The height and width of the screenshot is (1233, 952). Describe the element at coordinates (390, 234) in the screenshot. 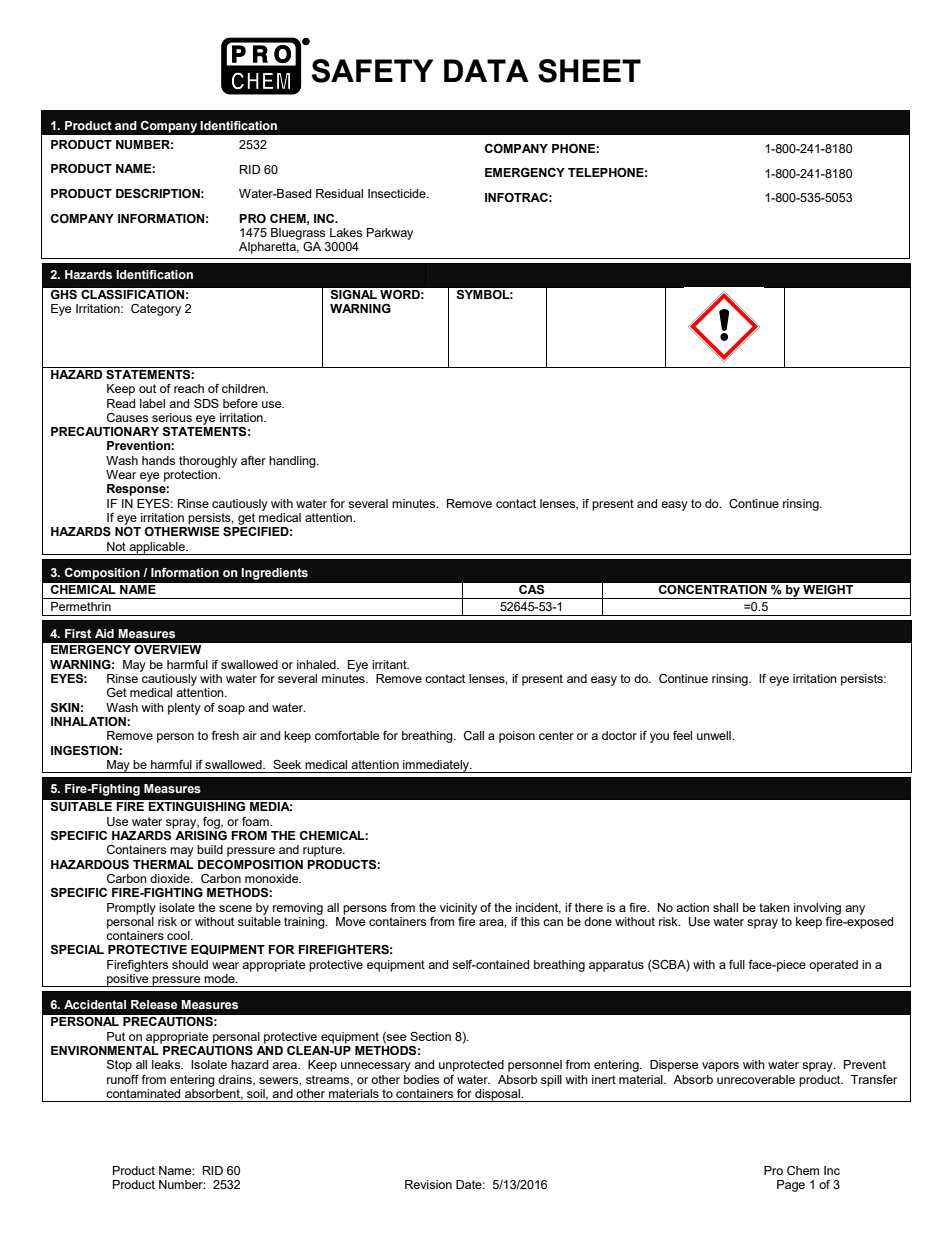

I see `Parkway` at that location.
